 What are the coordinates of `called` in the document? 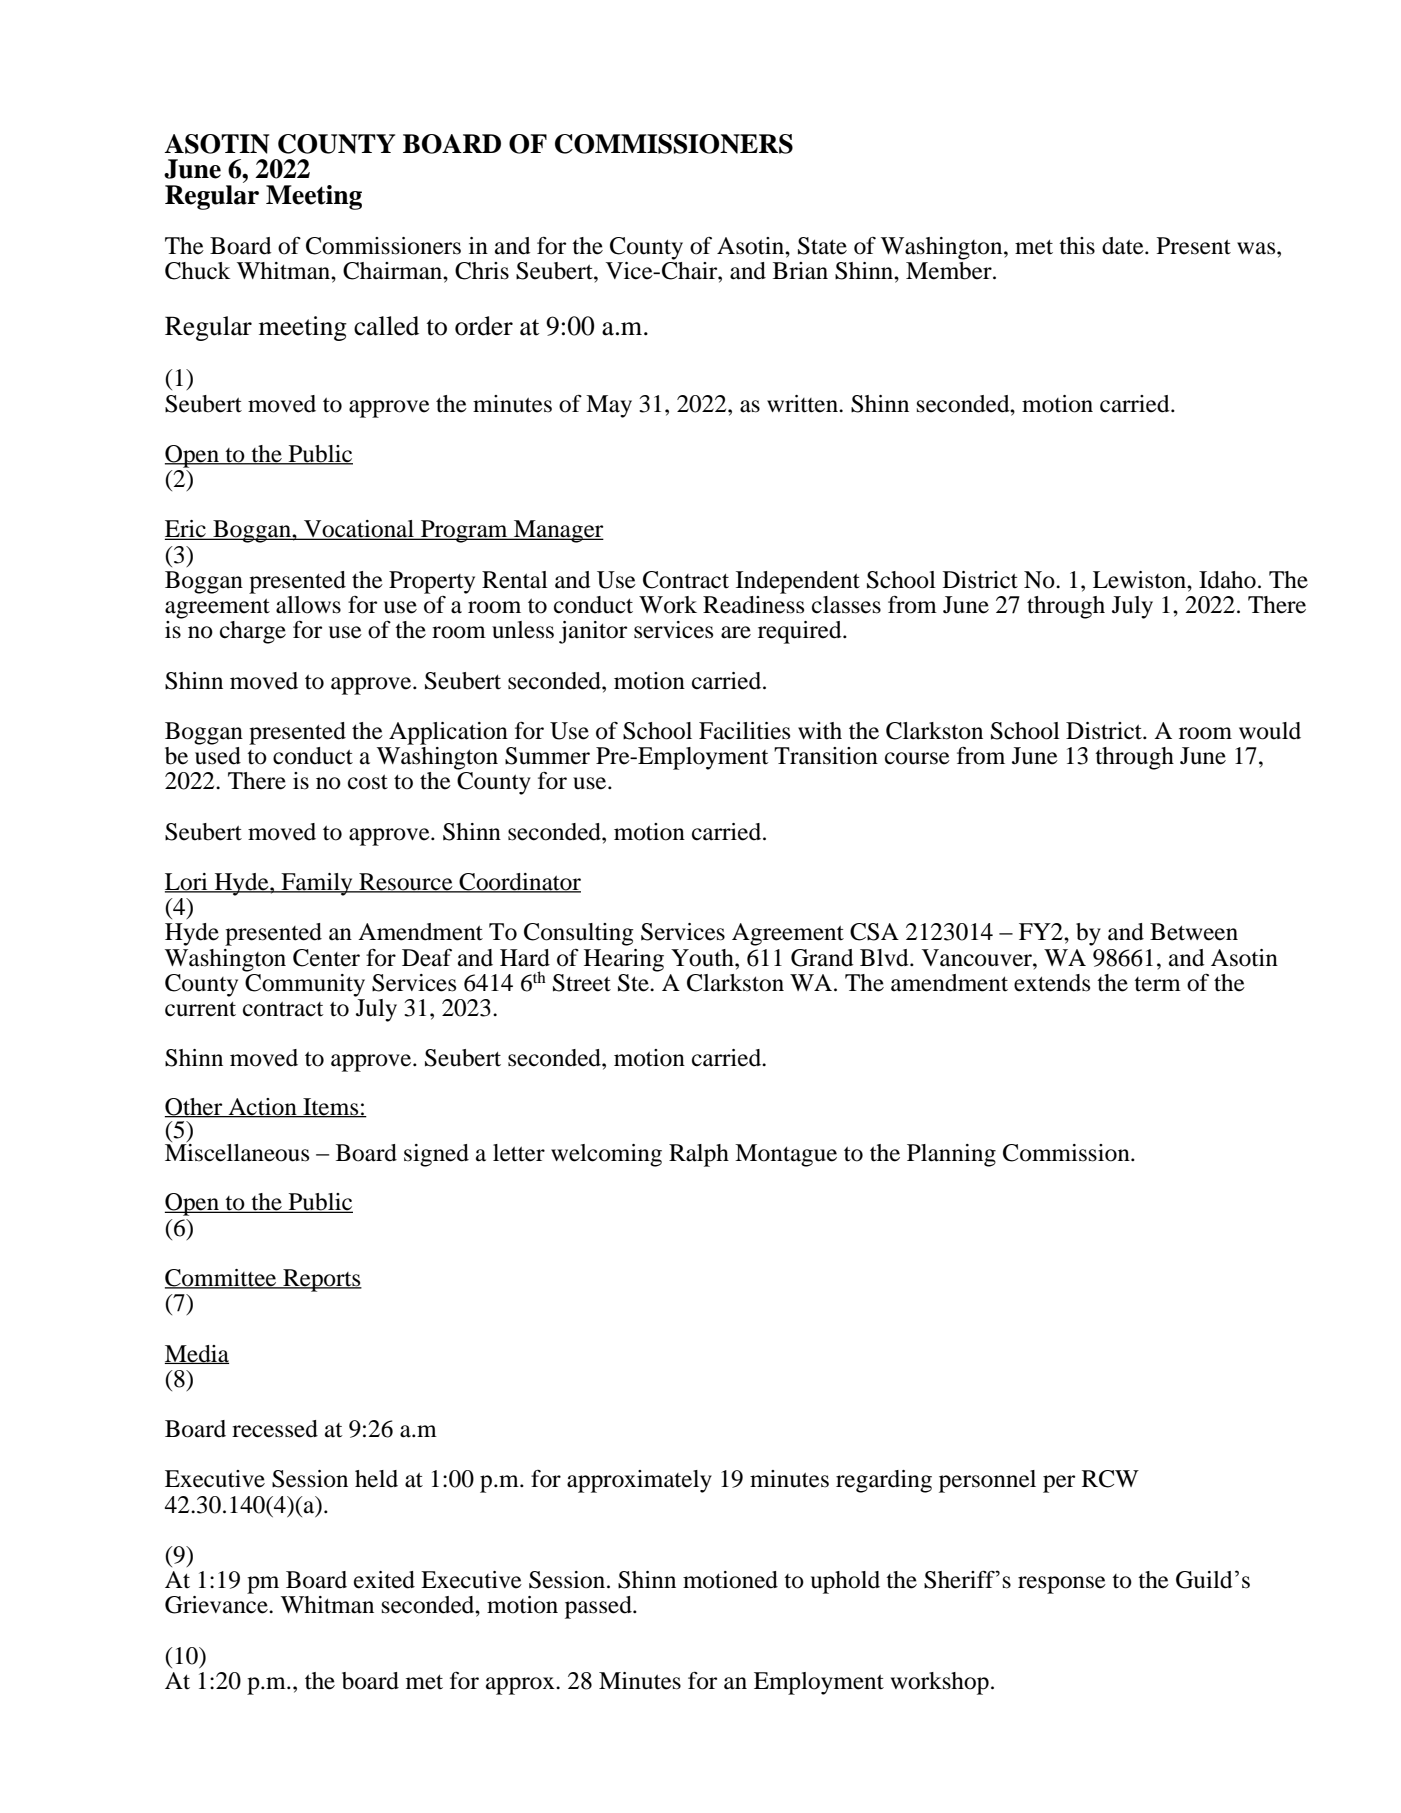 It's located at (386, 326).
